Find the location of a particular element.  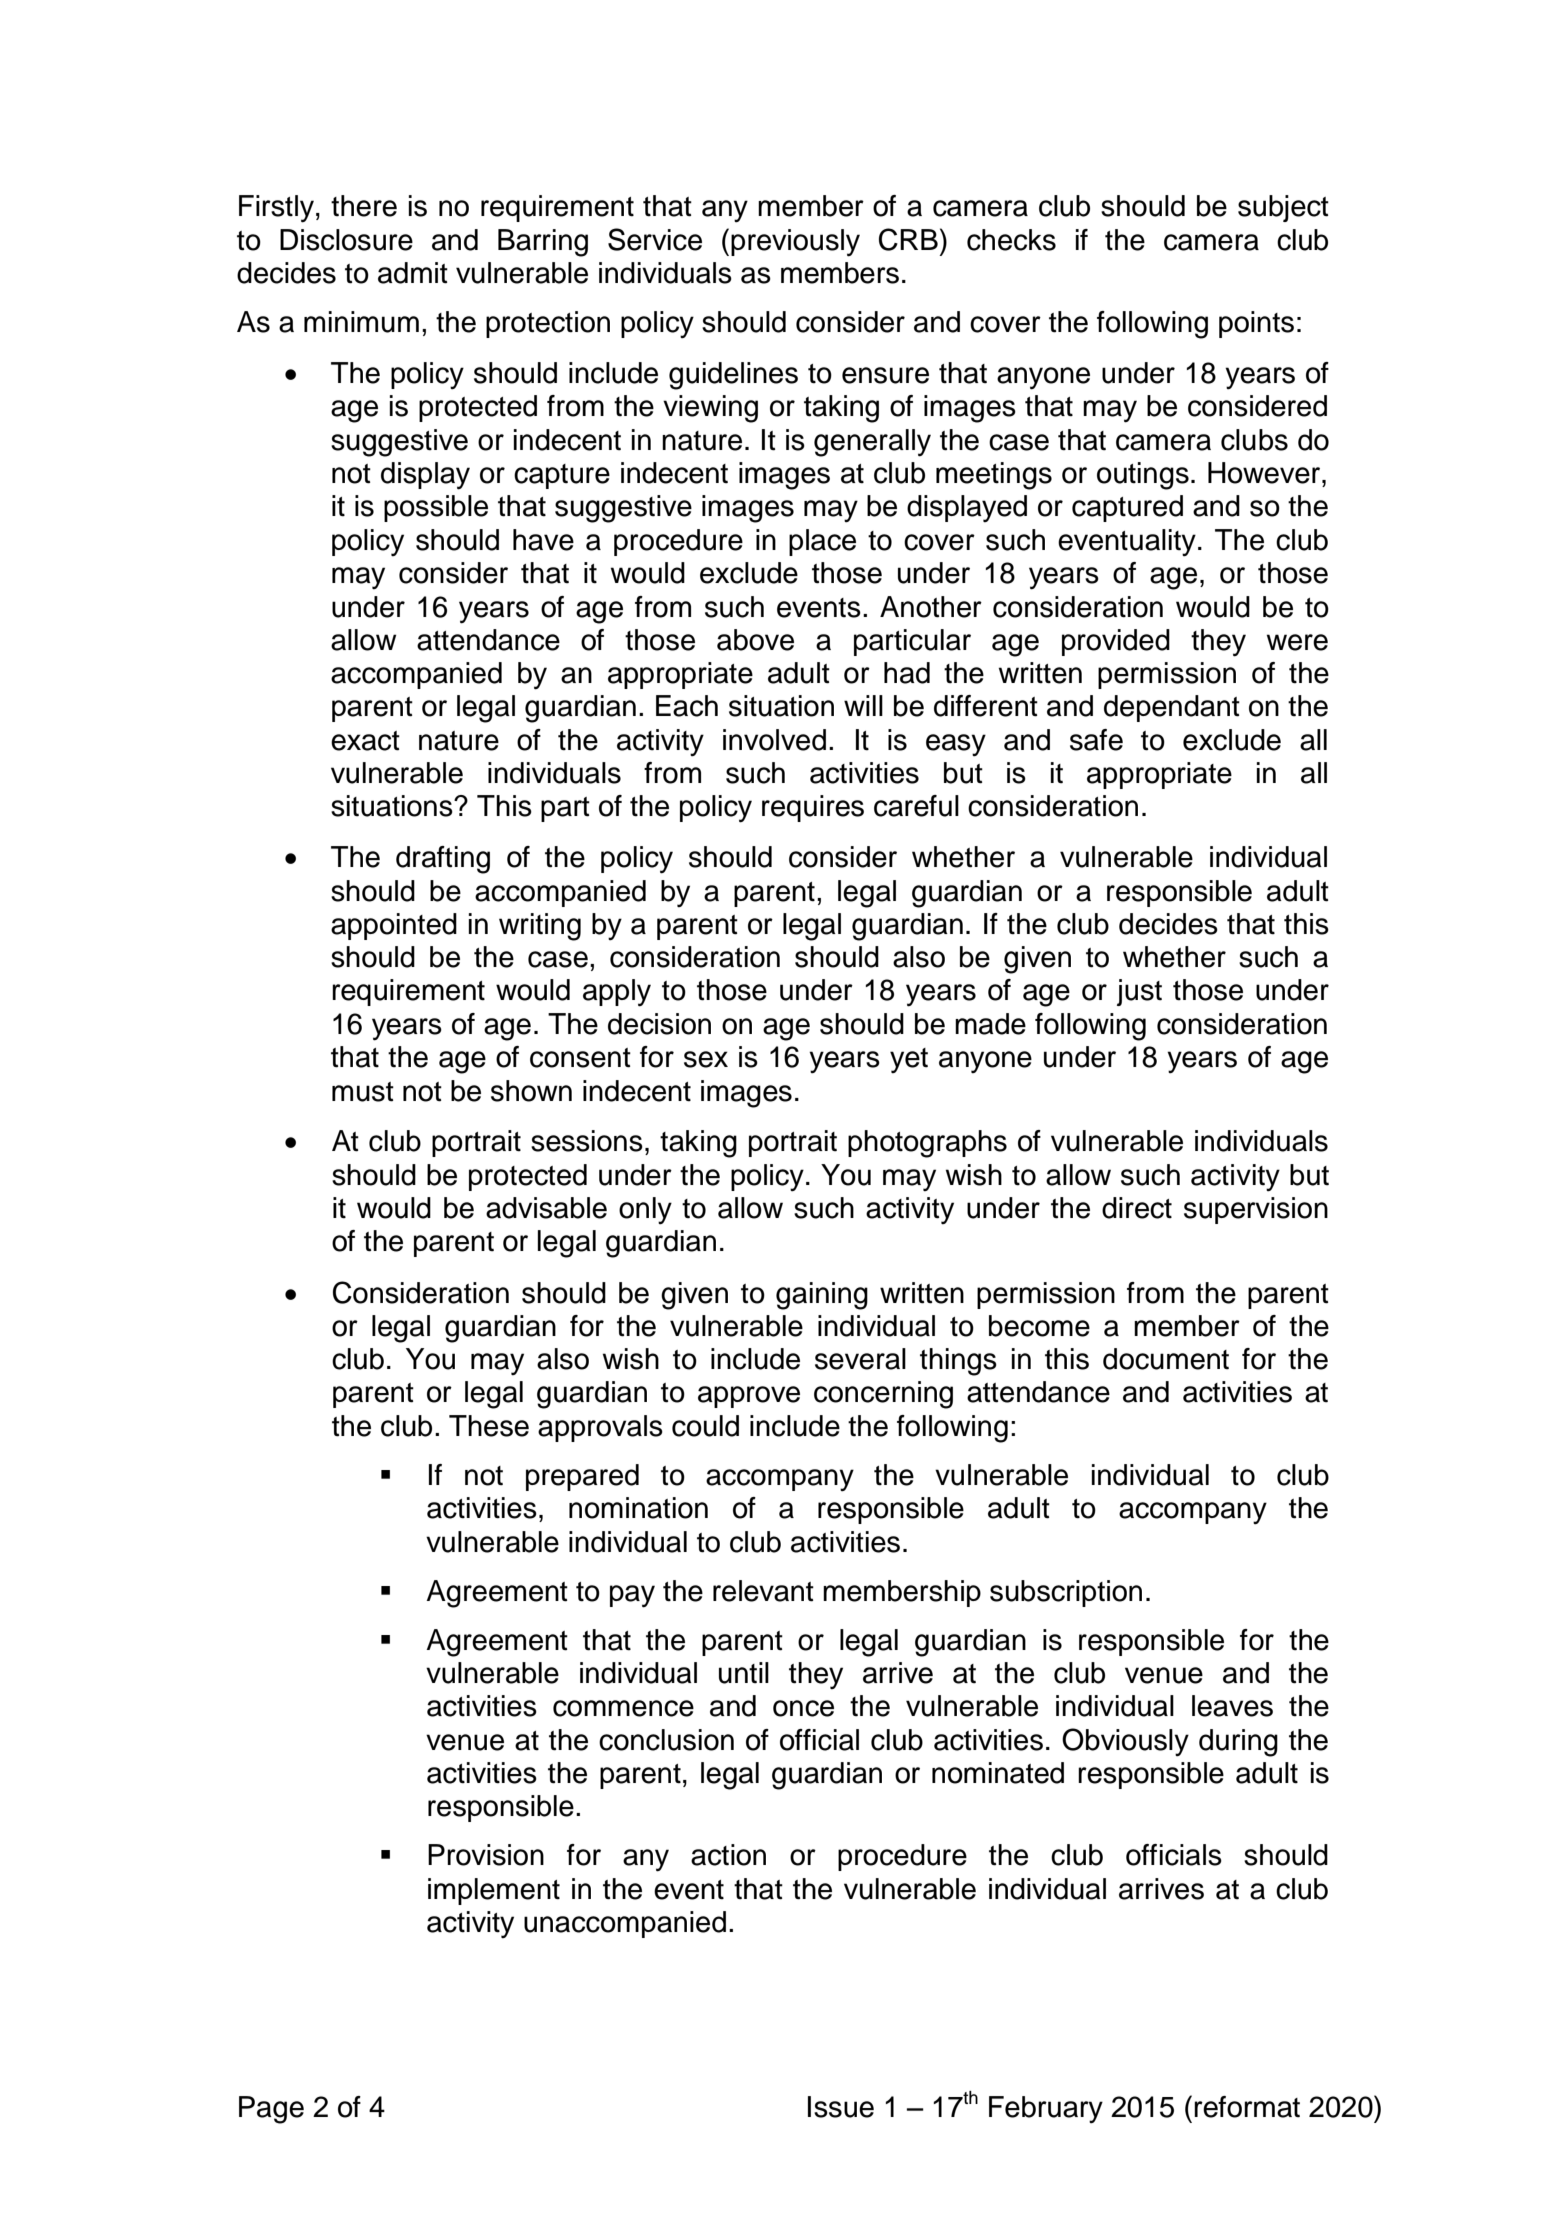

admit is located at coordinates (413, 273).
